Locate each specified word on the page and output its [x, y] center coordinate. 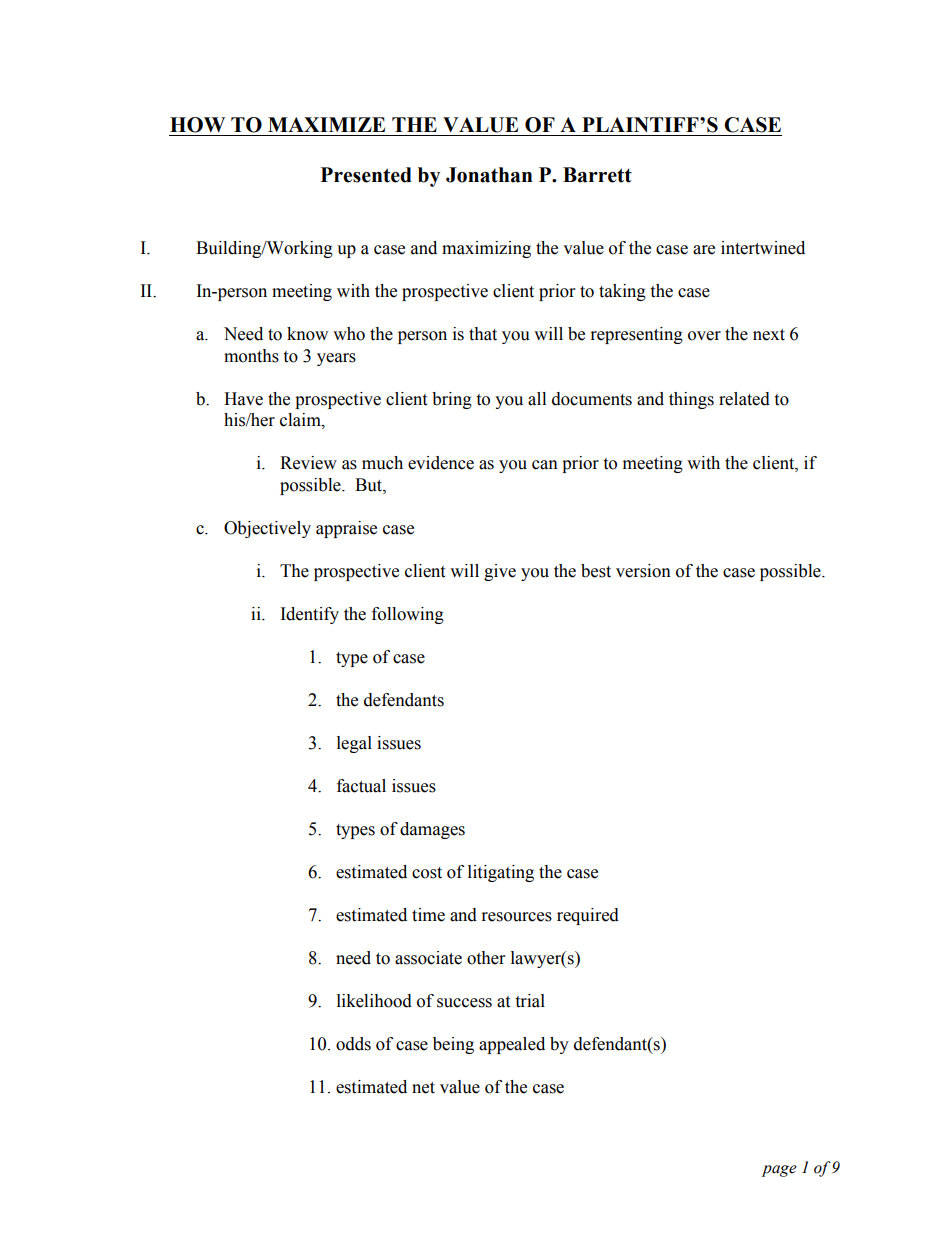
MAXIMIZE [326, 124]
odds [353, 1044]
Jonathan [489, 175]
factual [361, 786]
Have [243, 399]
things [691, 400]
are [704, 250]
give [500, 572]
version [643, 571]
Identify [310, 615]
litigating [501, 873]
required [588, 916]
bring [452, 400]
